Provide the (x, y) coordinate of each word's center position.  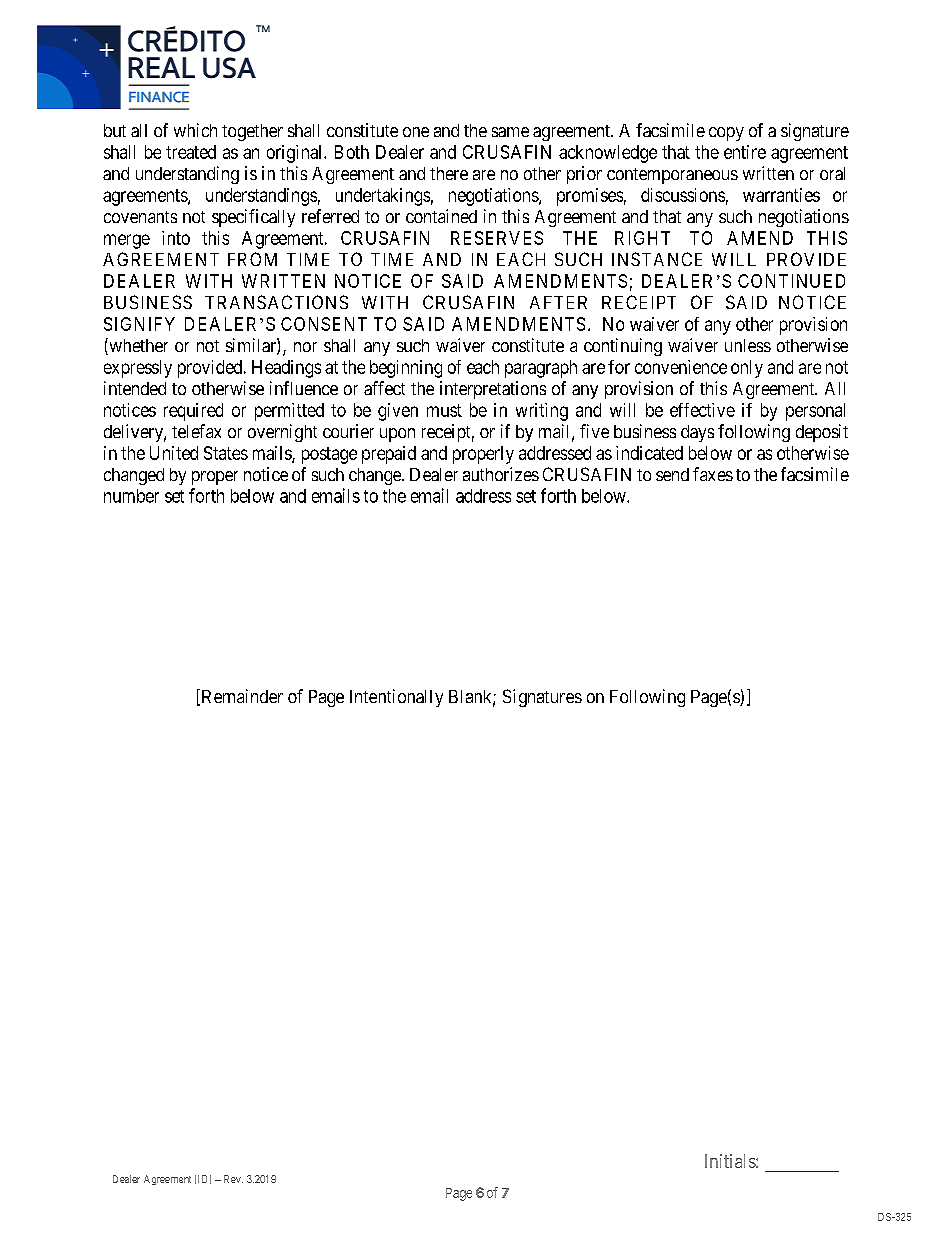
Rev (233, 1179)
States (226, 453)
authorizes (501, 474)
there (449, 173)
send (672, 474)
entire (745, 152)
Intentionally (396, 698)
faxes (713, 474)
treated (191, 152)
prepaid (389, 455)
